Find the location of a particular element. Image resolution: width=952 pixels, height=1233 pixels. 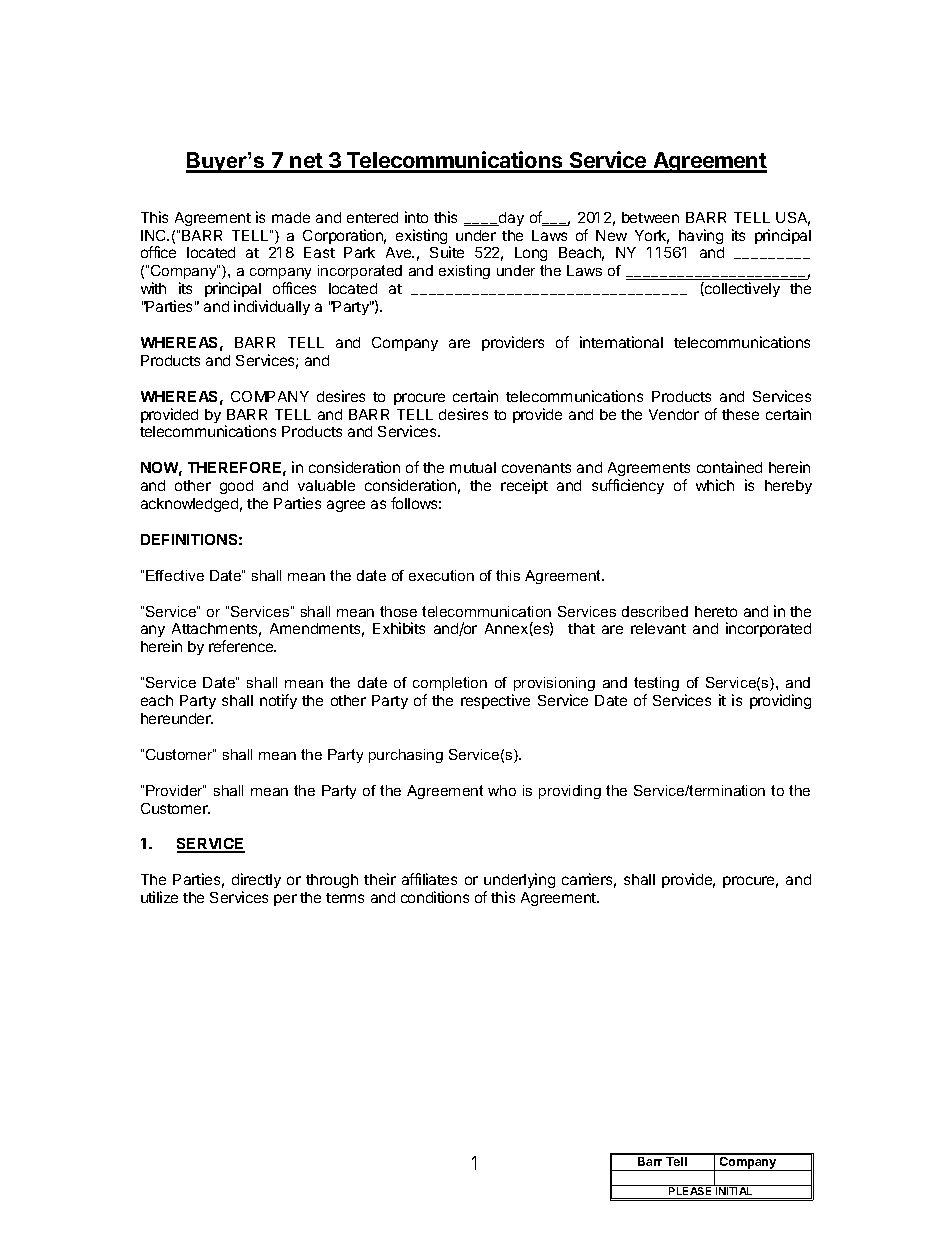

Suite is located at coordinates (447, 252).
